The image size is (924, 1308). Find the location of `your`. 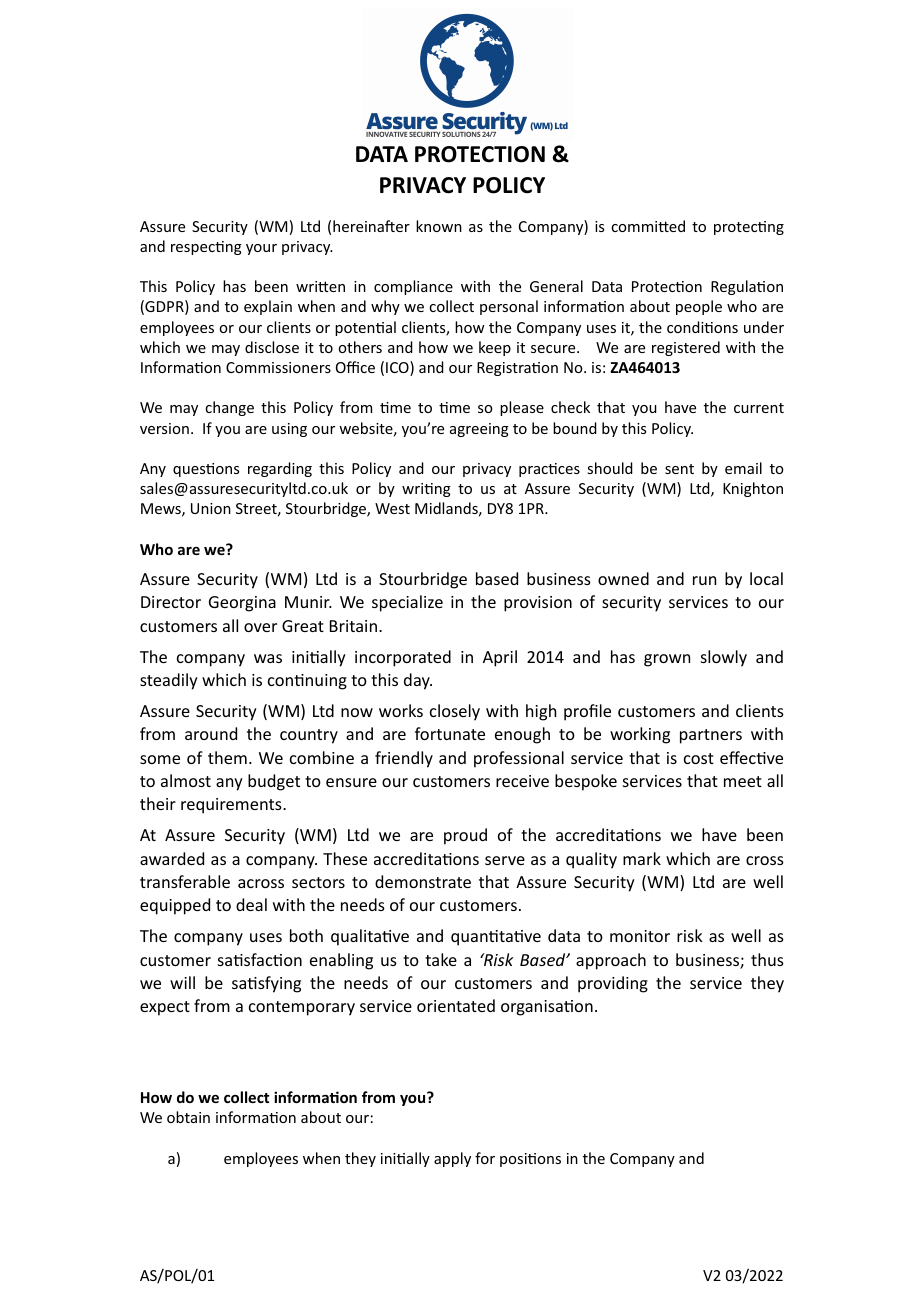

your is located at coordinates (261, 249).
